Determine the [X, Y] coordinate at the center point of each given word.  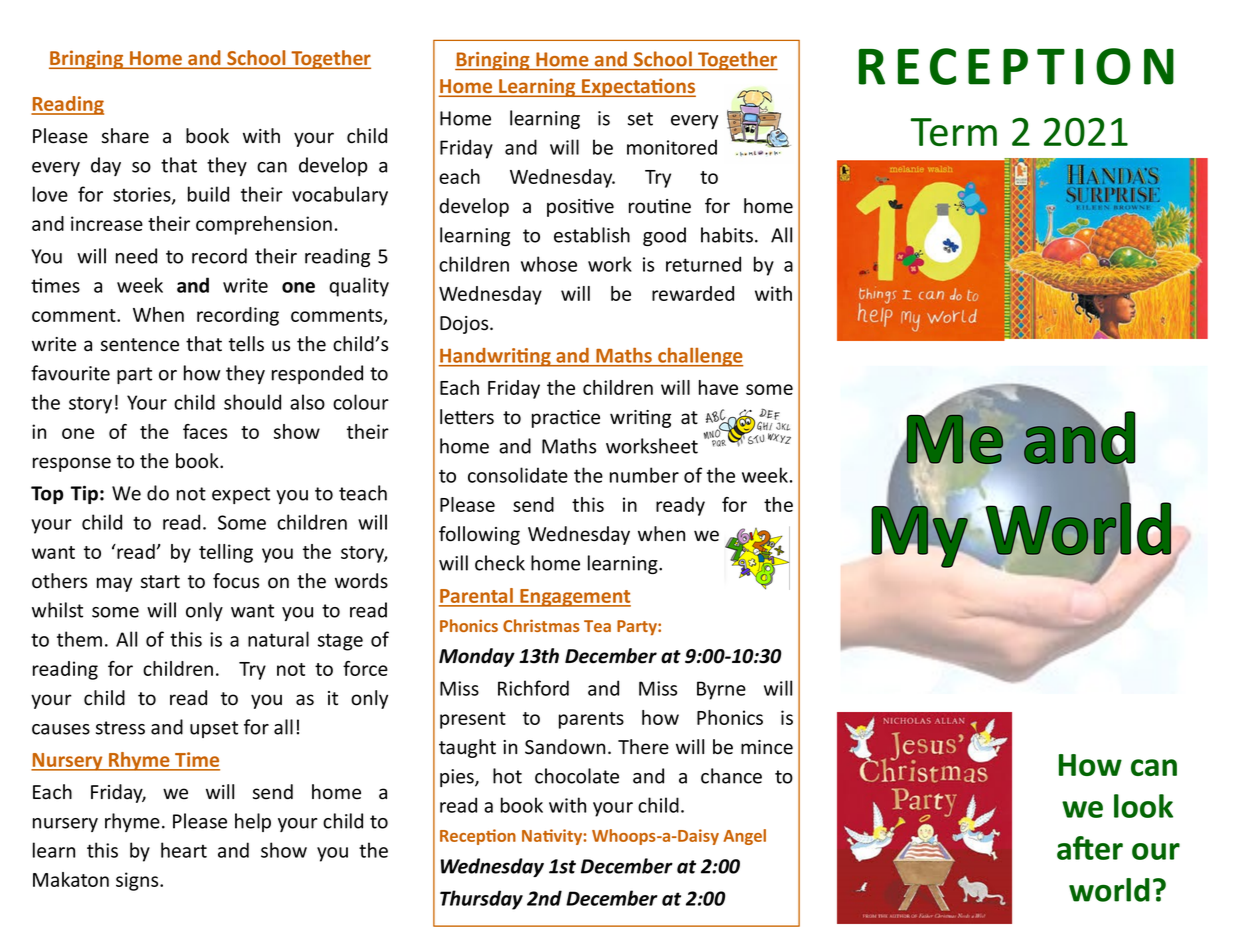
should [252, 402]
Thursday [481, 900]
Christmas [541, 625]
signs [138, 881]
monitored [672, 147]
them [79, 639]
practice [566, 419]
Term [954, 132]
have [718, 387]
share [125, 136]
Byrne [721, 690]
